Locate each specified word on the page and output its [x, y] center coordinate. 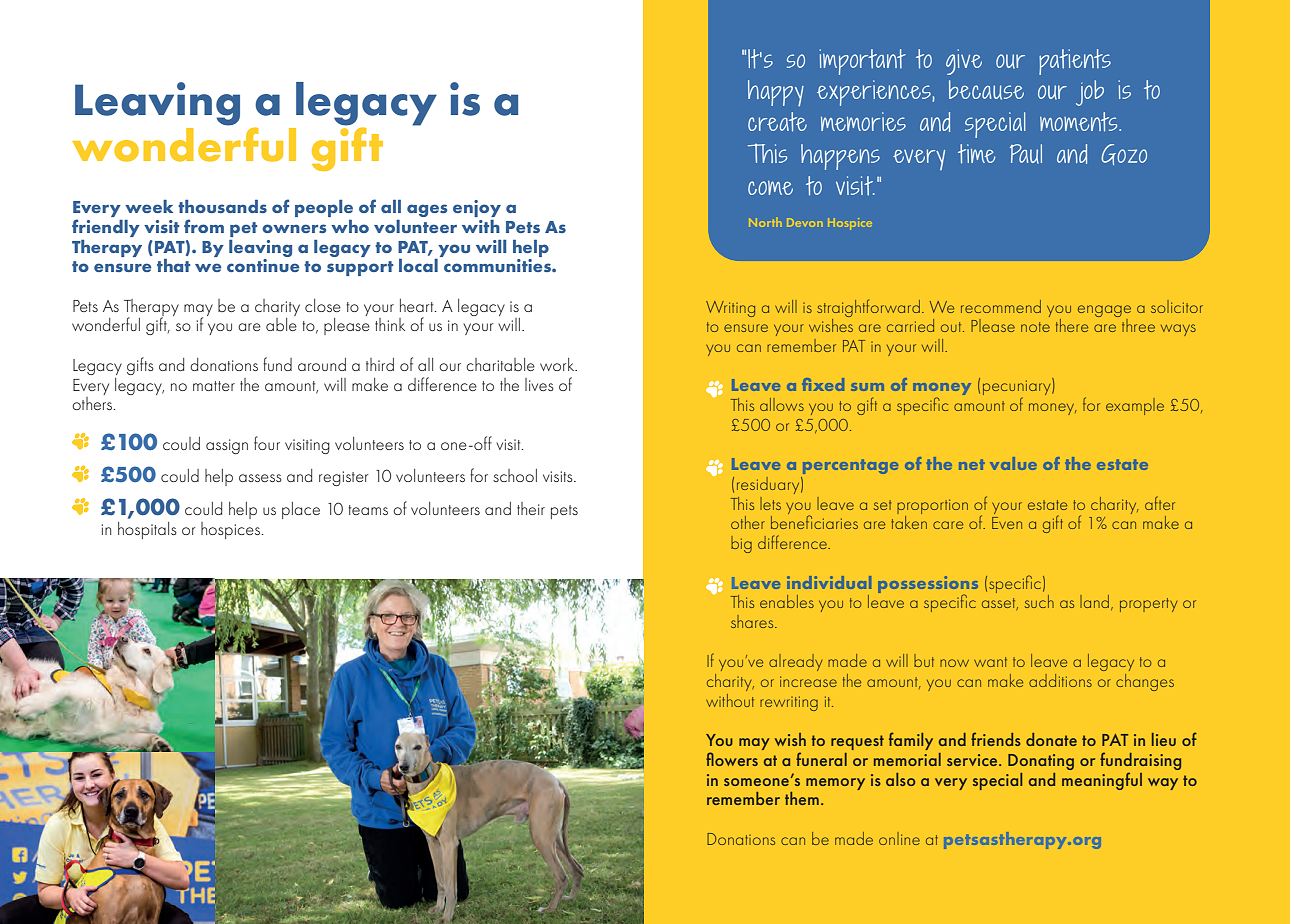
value [1013, 463]
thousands [222, 206]
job [1090, 93]
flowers [732, 759]
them [802, 798]
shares [753, 621]
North [764, 223]
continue [263, 265]
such [1039, 601]
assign [227, 446]
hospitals [147, 530]
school [515, 475]
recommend [1001, 306]
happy [776, 93]
